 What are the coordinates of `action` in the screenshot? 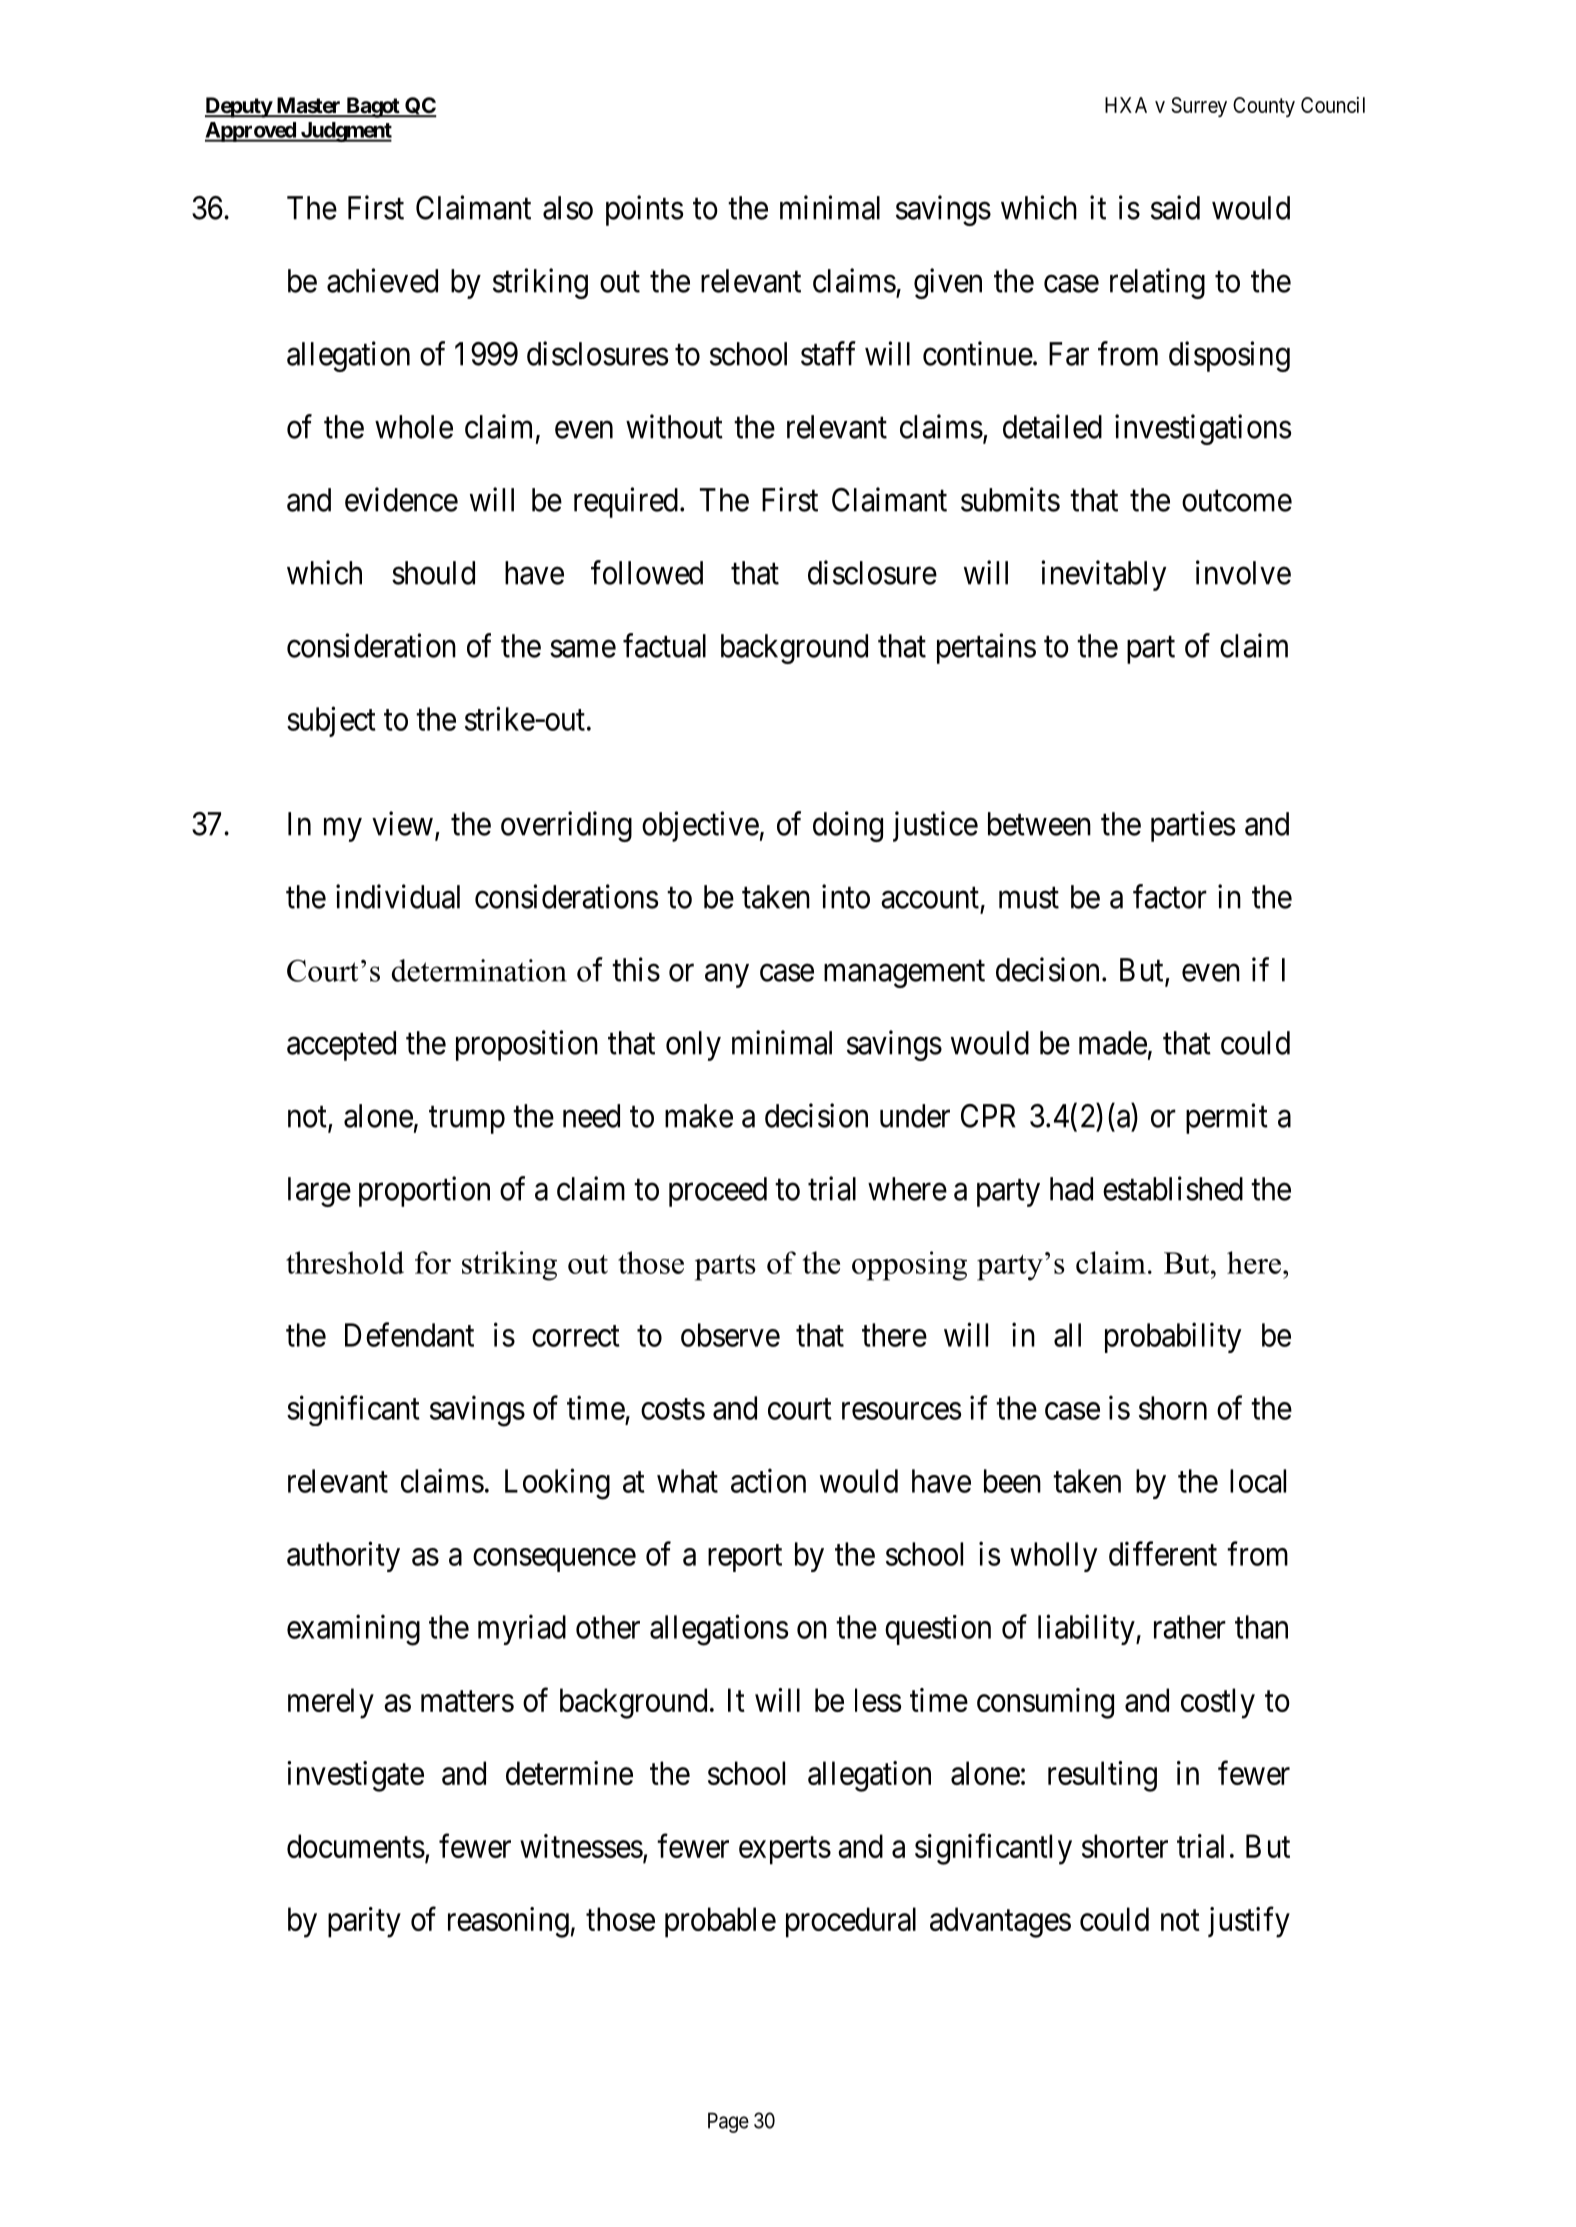 It's located at (768, 1480).
